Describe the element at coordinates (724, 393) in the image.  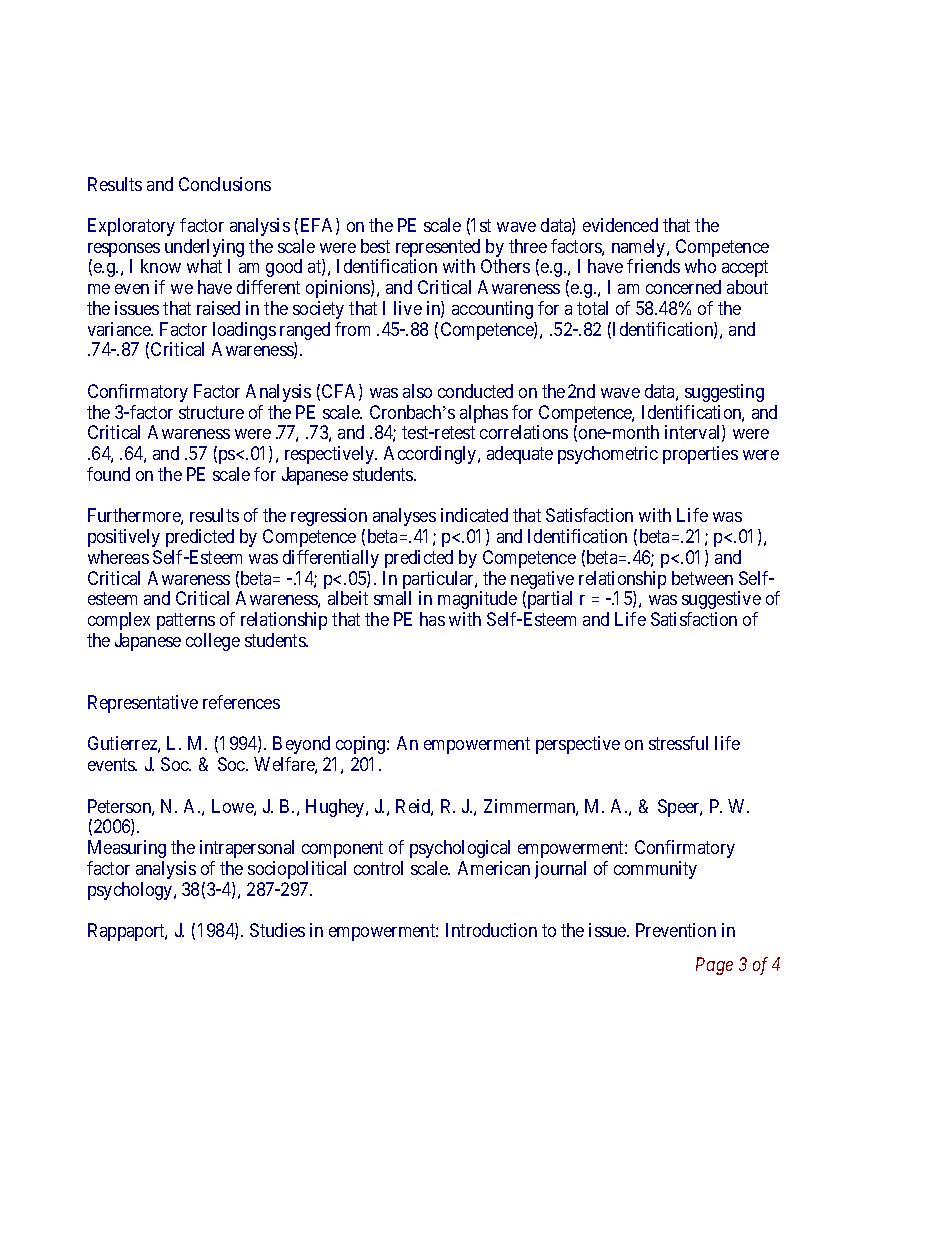
I see `suggesting` at that location.
